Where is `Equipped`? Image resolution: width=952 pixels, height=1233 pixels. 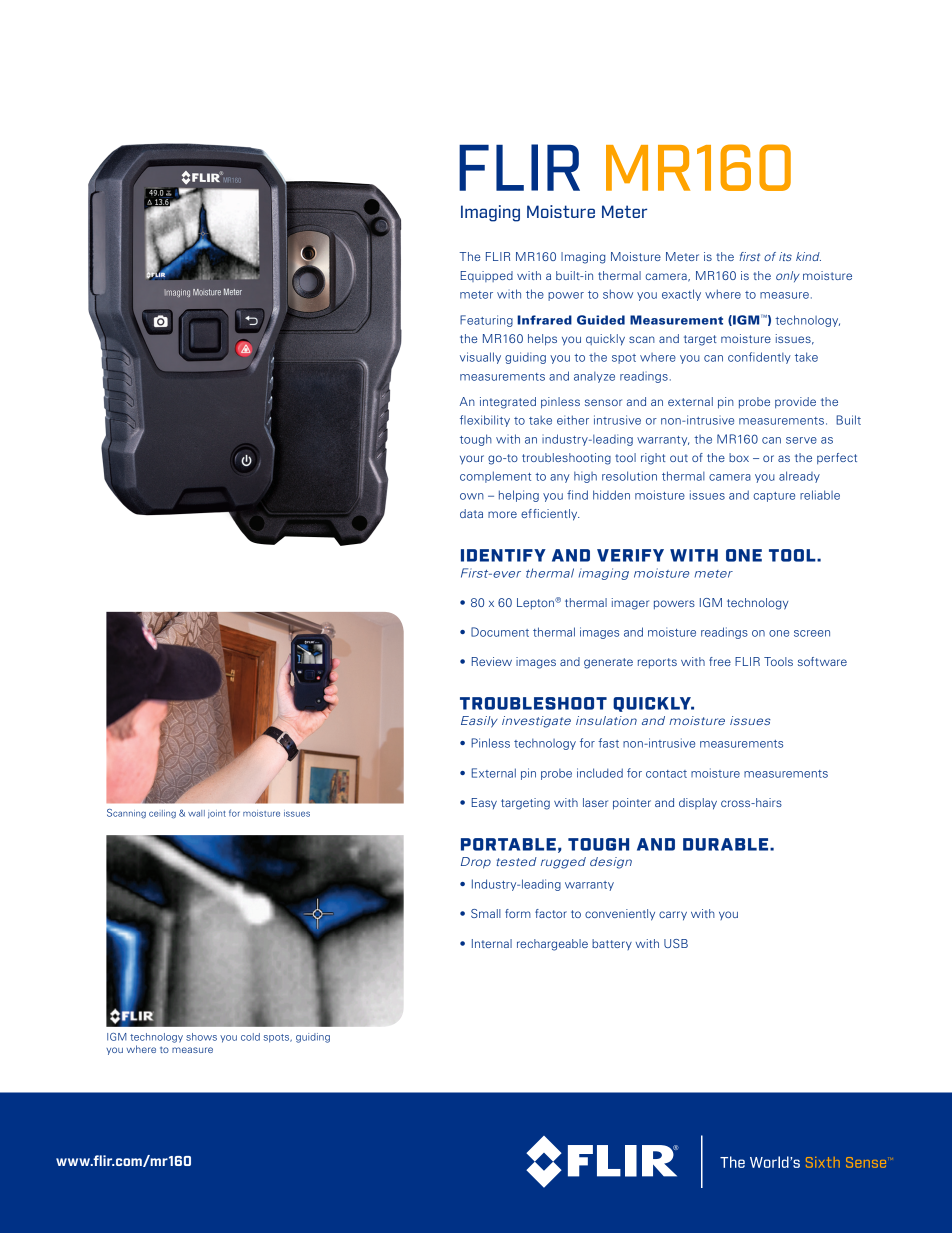 Equipped is located at coordinates (487, 276).
